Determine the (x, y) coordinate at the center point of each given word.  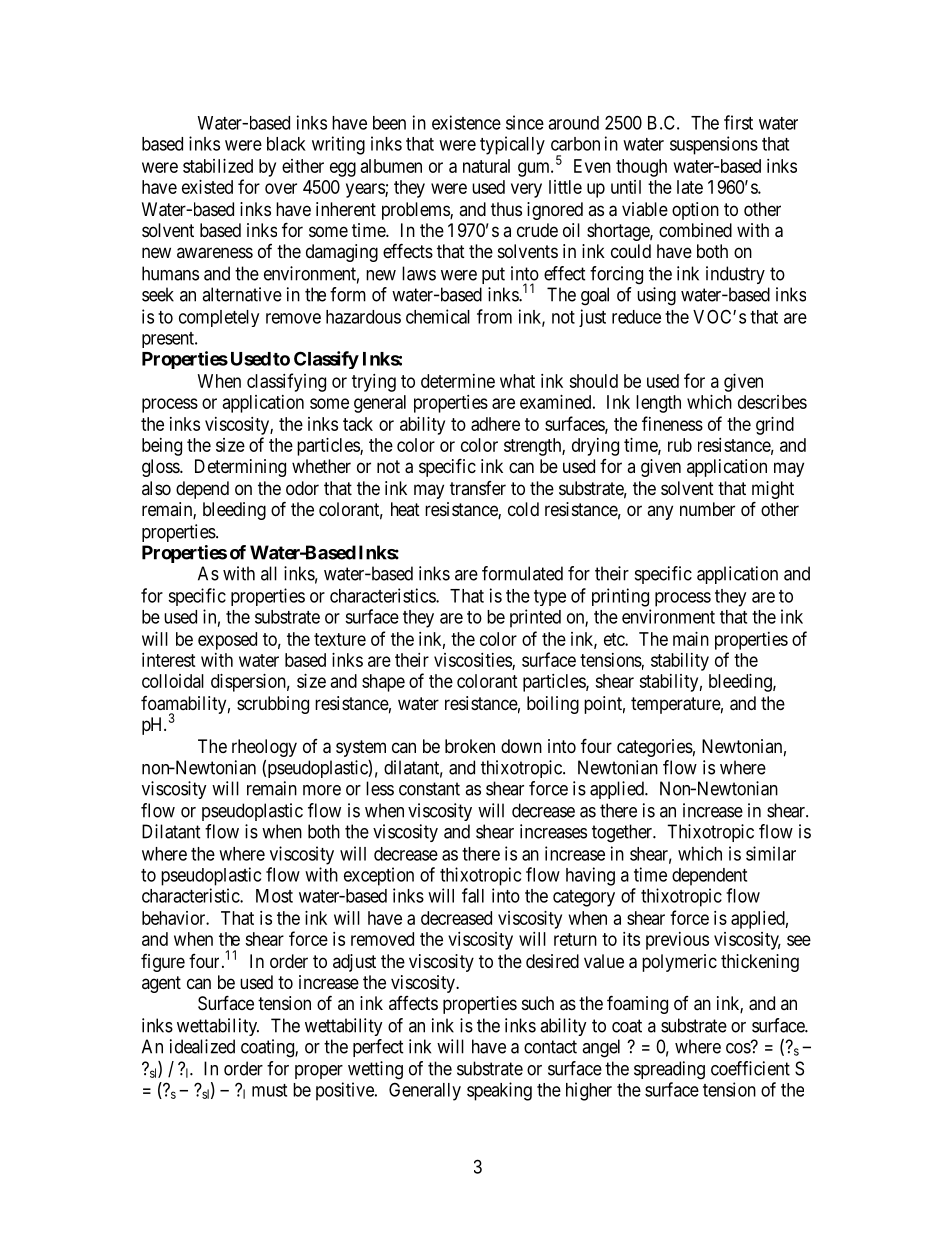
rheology (264, 748)
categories (655, 748)
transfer (478, 488)
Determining (240, 468)
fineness (672, 423)
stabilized (218, 166)
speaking (499, 1091)
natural (486, 166)
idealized (202, 1046)
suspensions (714, 145)
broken (470, 746)
